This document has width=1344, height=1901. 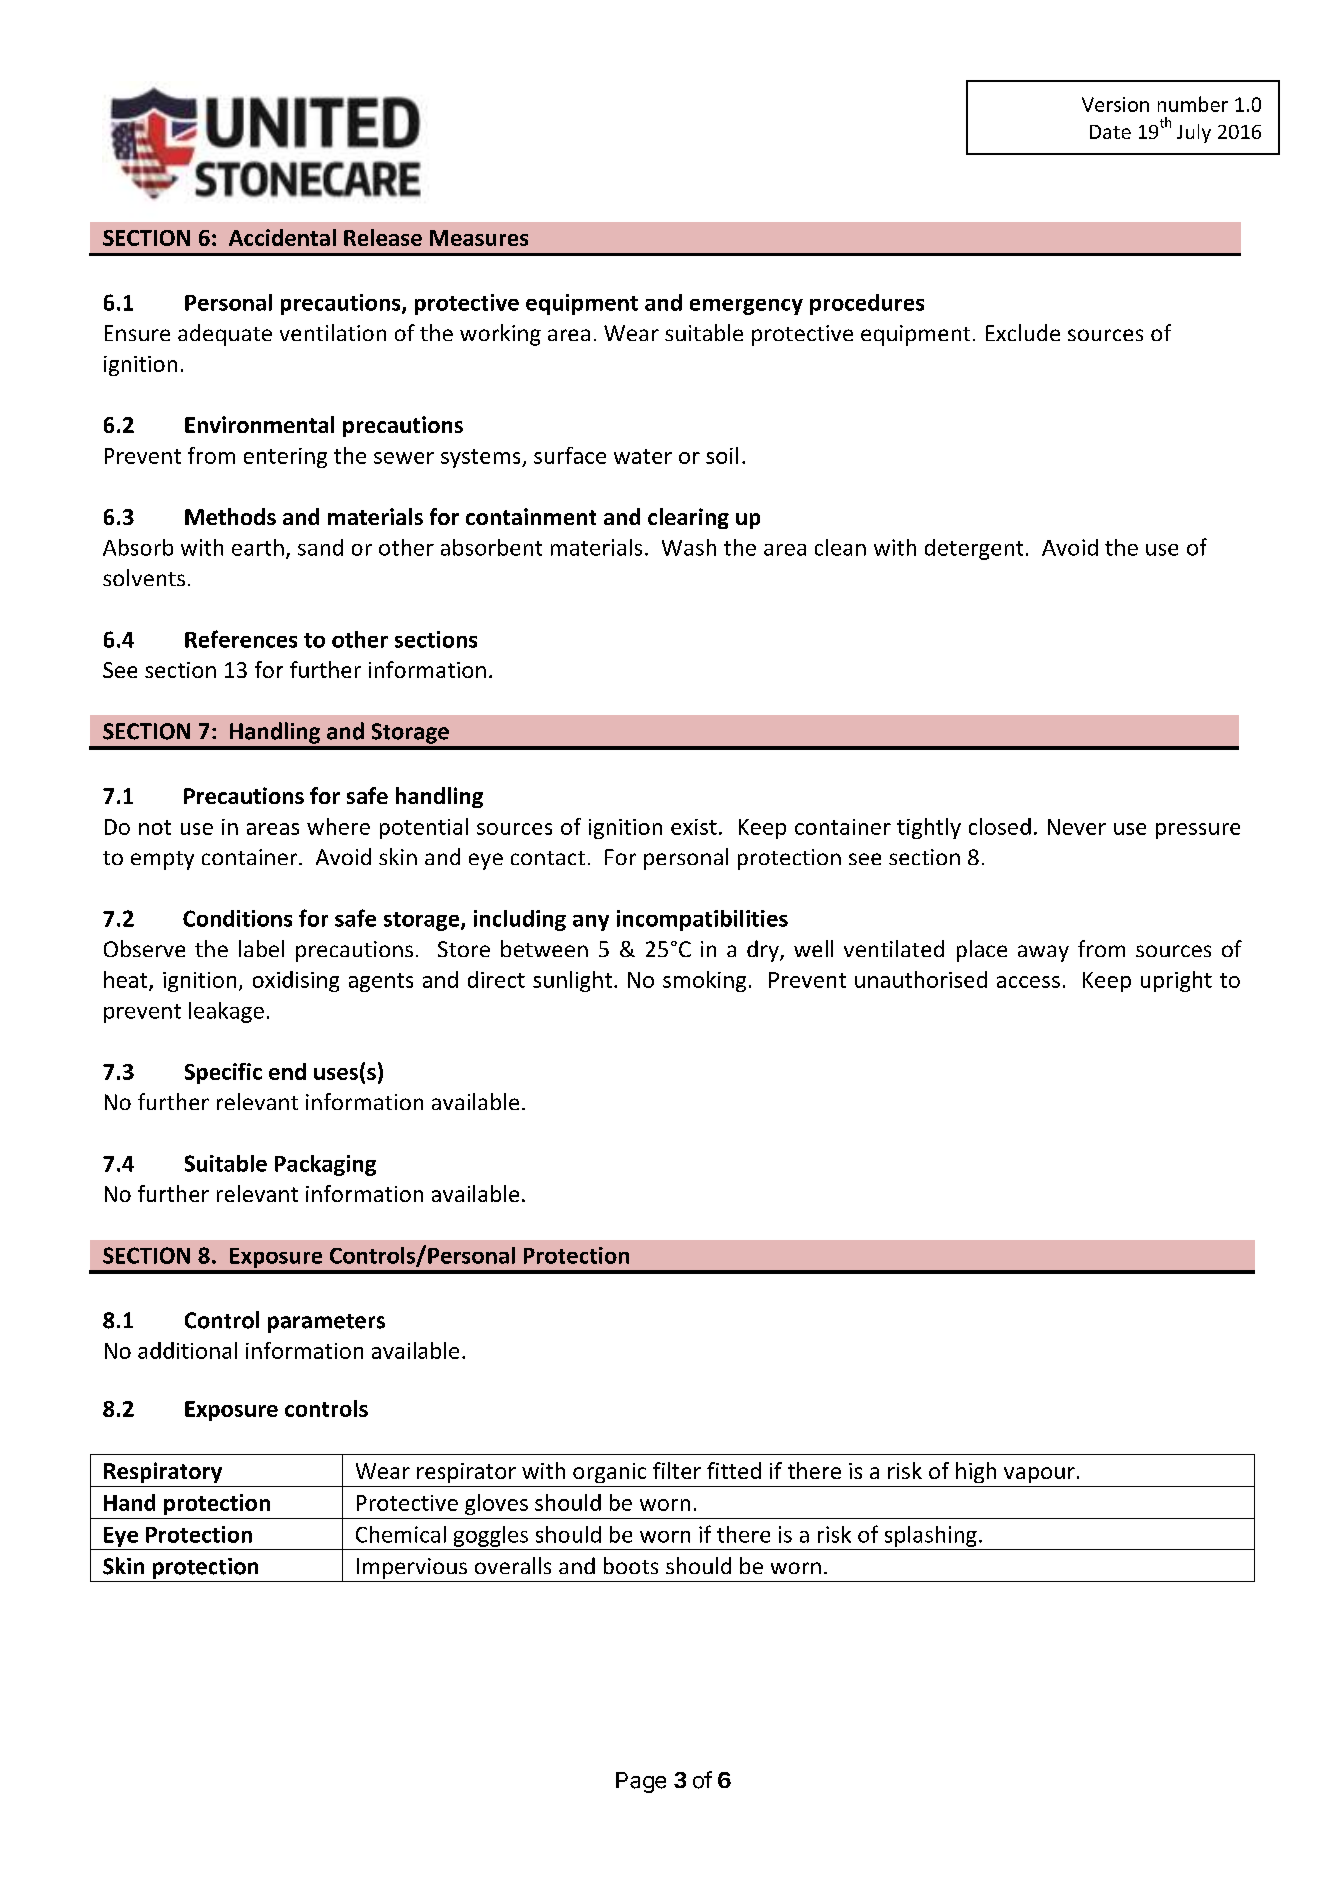 I want to click on Date, so click(x=1110, y=132).
